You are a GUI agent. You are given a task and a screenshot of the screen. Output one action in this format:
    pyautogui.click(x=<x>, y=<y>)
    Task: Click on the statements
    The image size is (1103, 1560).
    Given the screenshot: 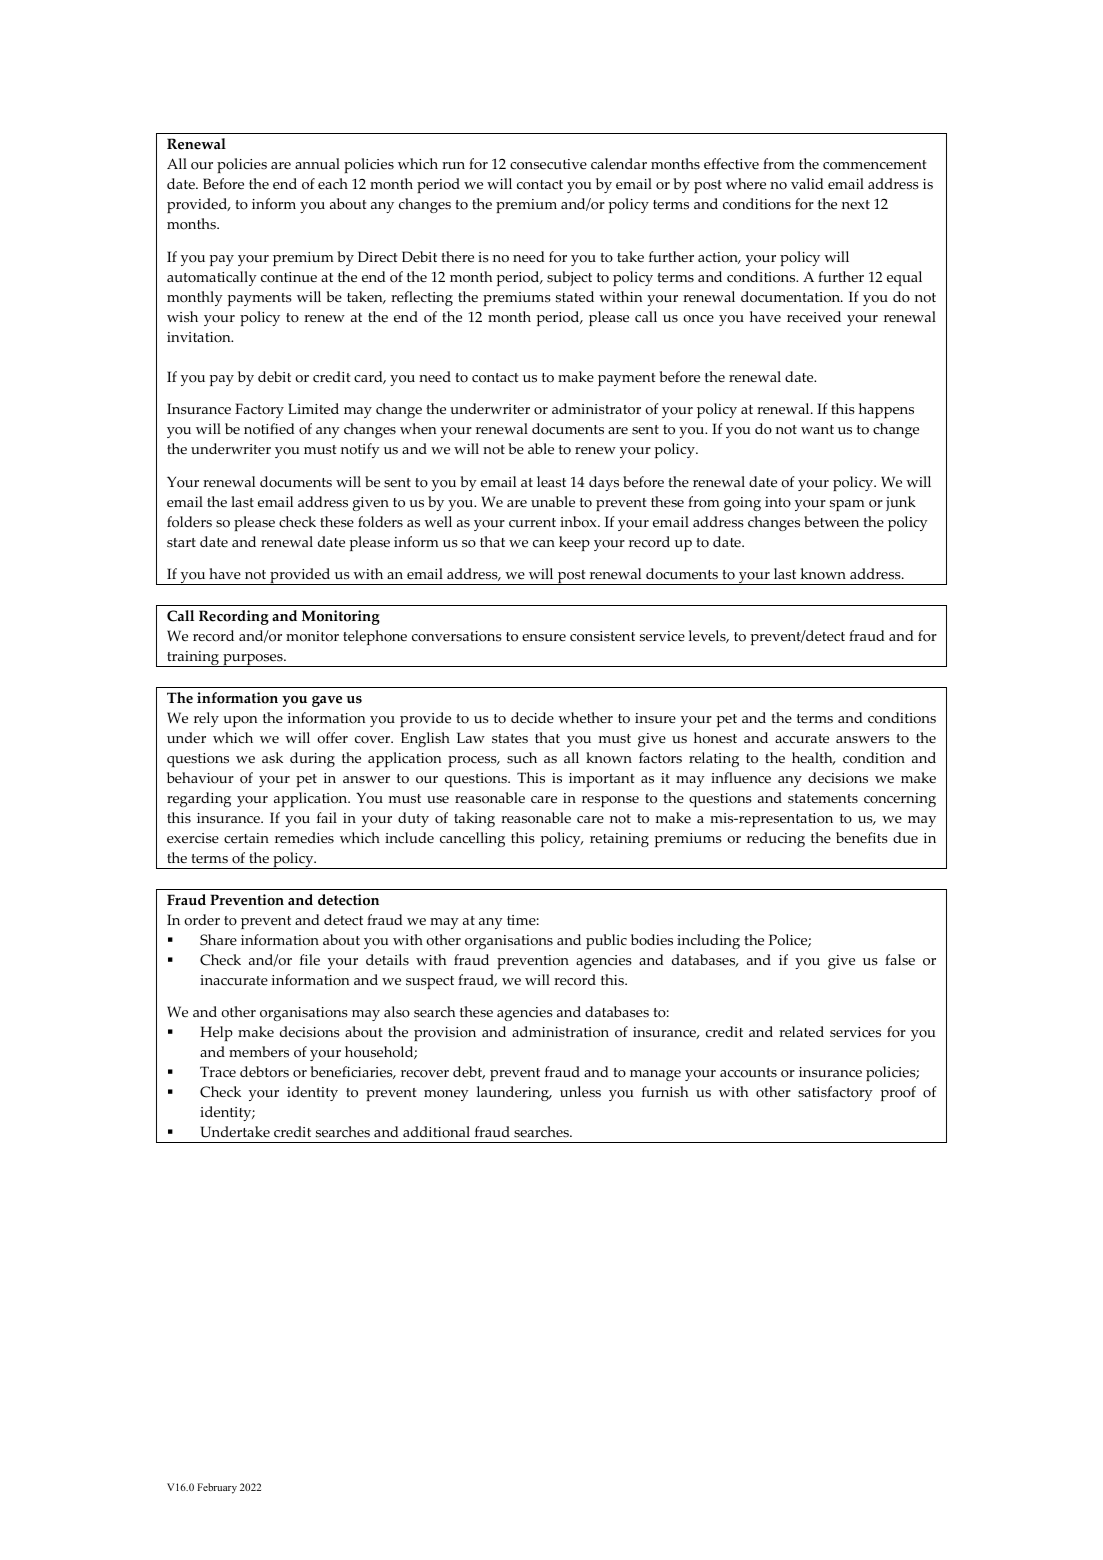 What is the action you would take?
    pyautogui.click(x=823, y=799)
